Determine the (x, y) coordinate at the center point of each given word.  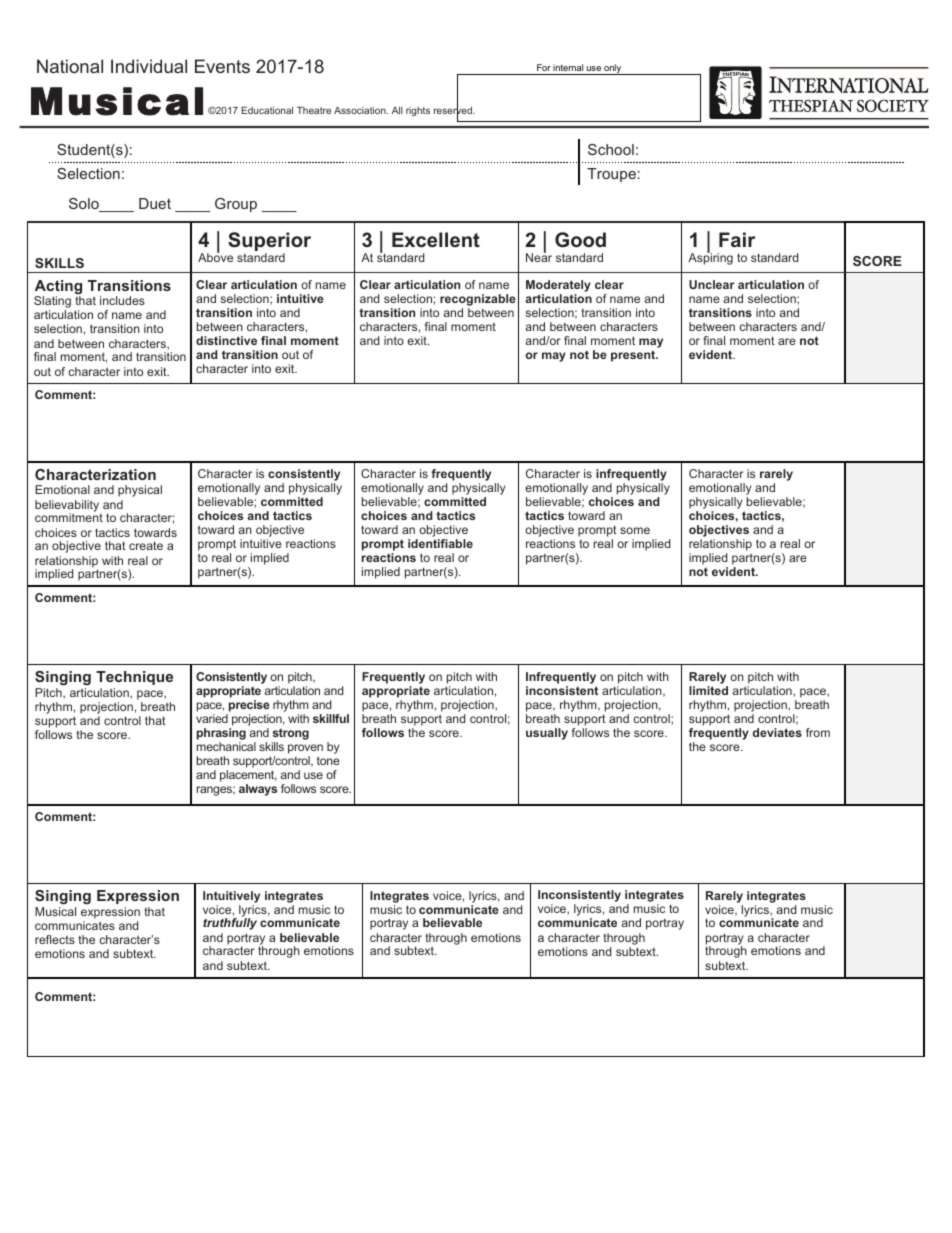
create (146, 545)
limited (708, 690)
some (635, 530)
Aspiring (710, 258)
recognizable (478, 301)
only (613, 69)
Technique (134, 678)
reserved (454, 111)
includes (122, 300)
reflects (55, 939)
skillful (331, 718)
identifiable (440, 543)
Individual (149, 66)
